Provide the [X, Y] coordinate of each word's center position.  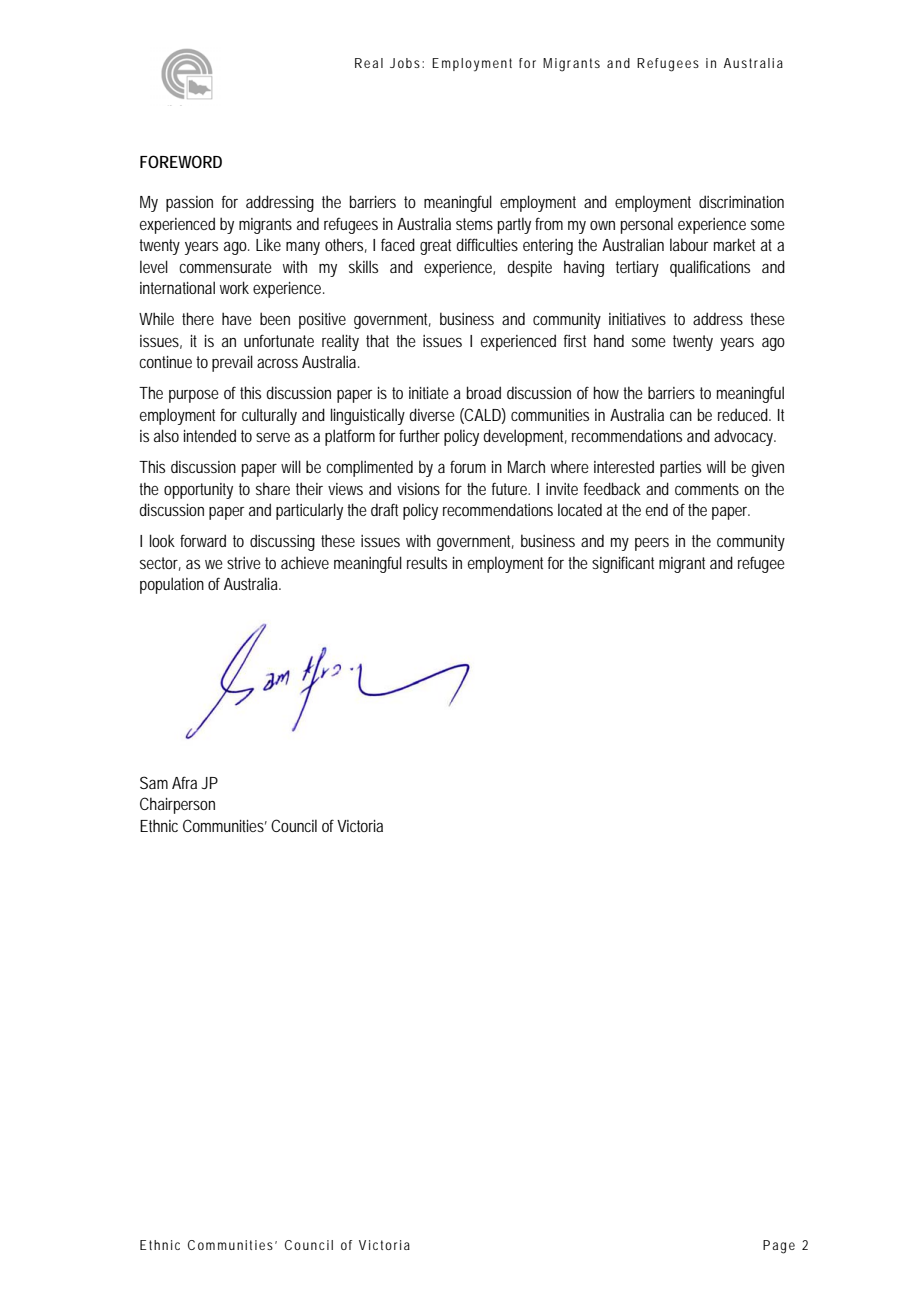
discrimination [741, 201]
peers [652, 544]
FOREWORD [181, 161]
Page [779, 1247]
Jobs [406, 63]
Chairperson [177, 805]
